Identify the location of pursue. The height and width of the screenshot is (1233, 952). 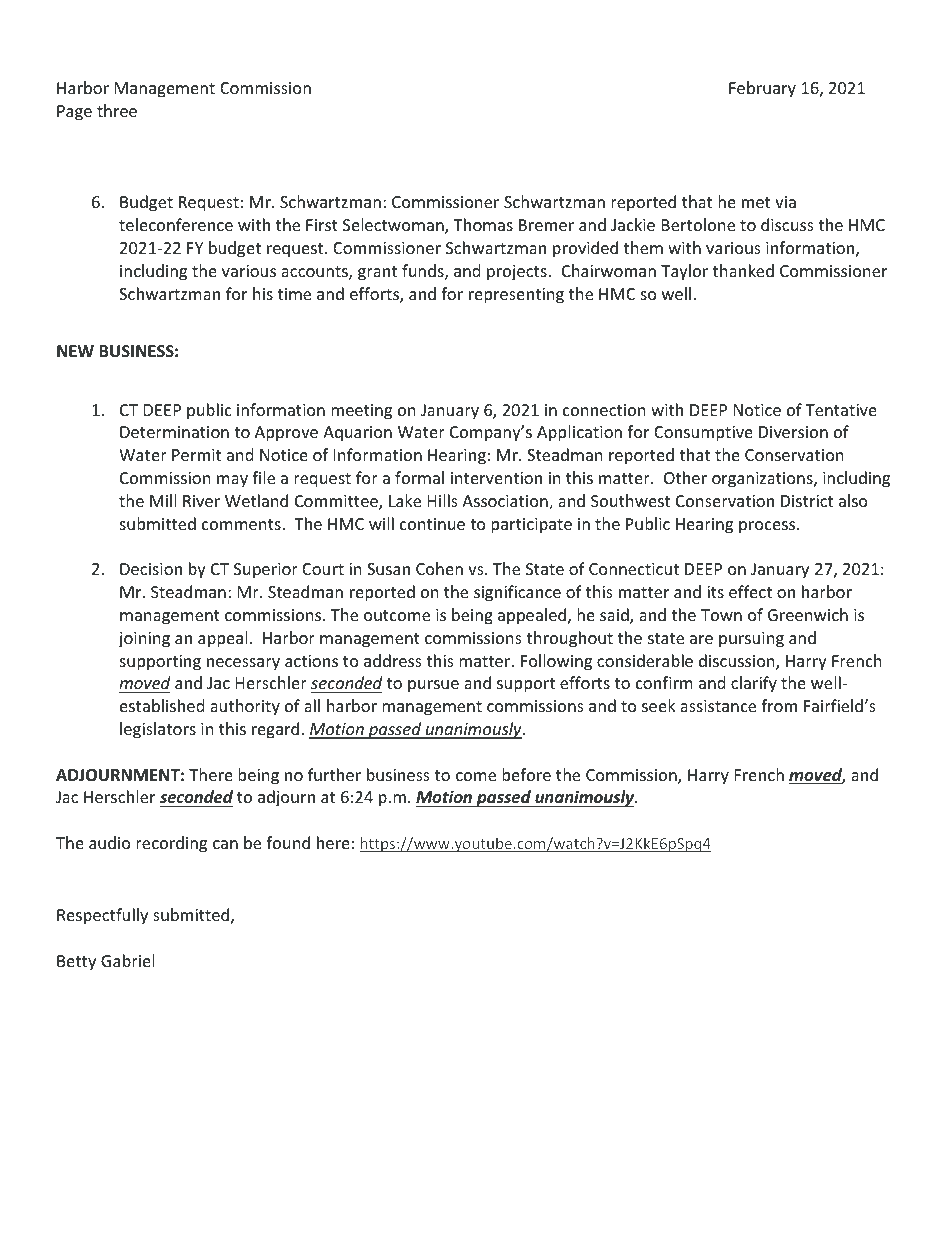
(433, 686).
